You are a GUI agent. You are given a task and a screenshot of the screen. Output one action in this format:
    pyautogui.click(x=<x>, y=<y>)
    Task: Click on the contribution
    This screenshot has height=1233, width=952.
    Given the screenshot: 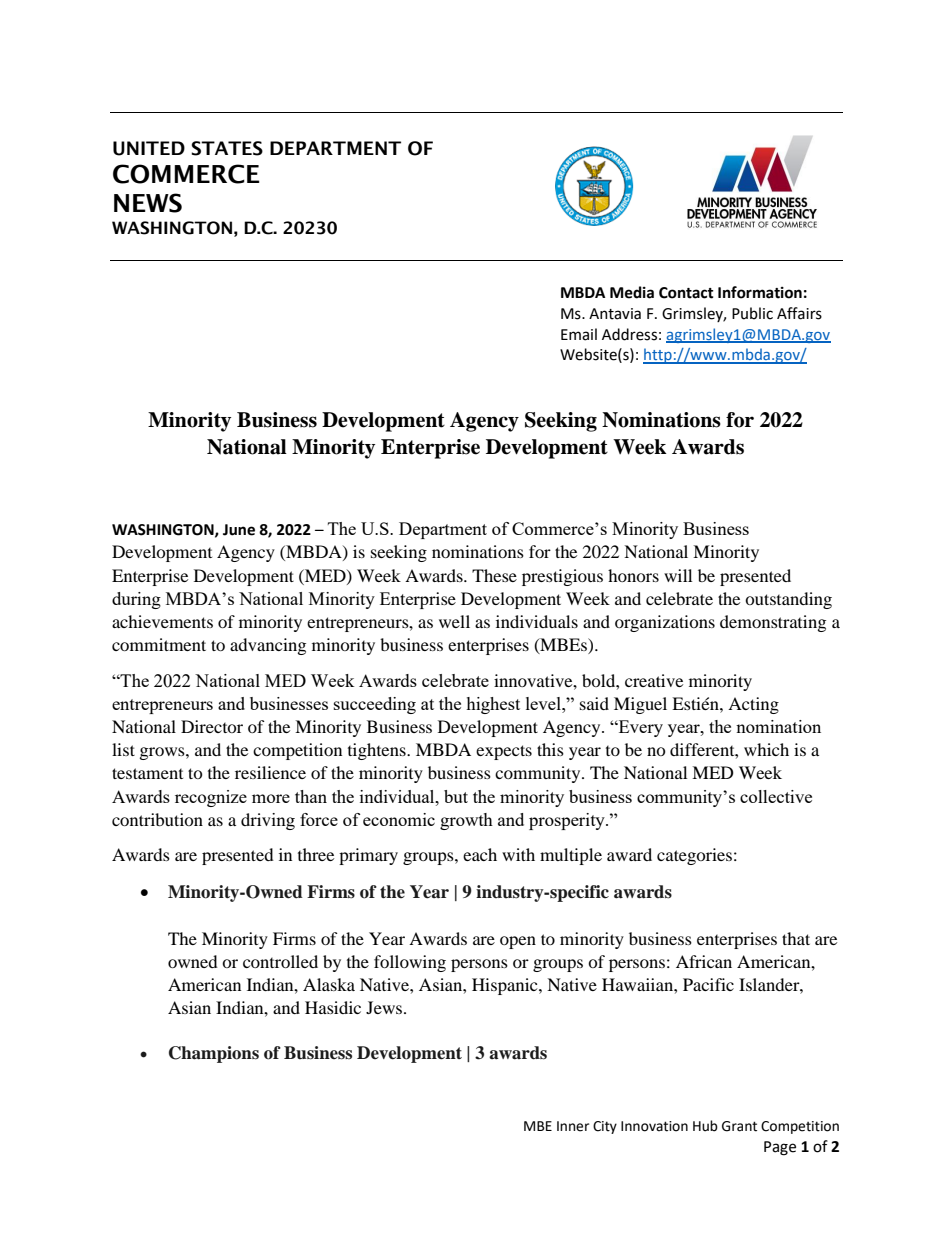 What is the action you would take?
    pyautogui.click(x=157, y=819)
